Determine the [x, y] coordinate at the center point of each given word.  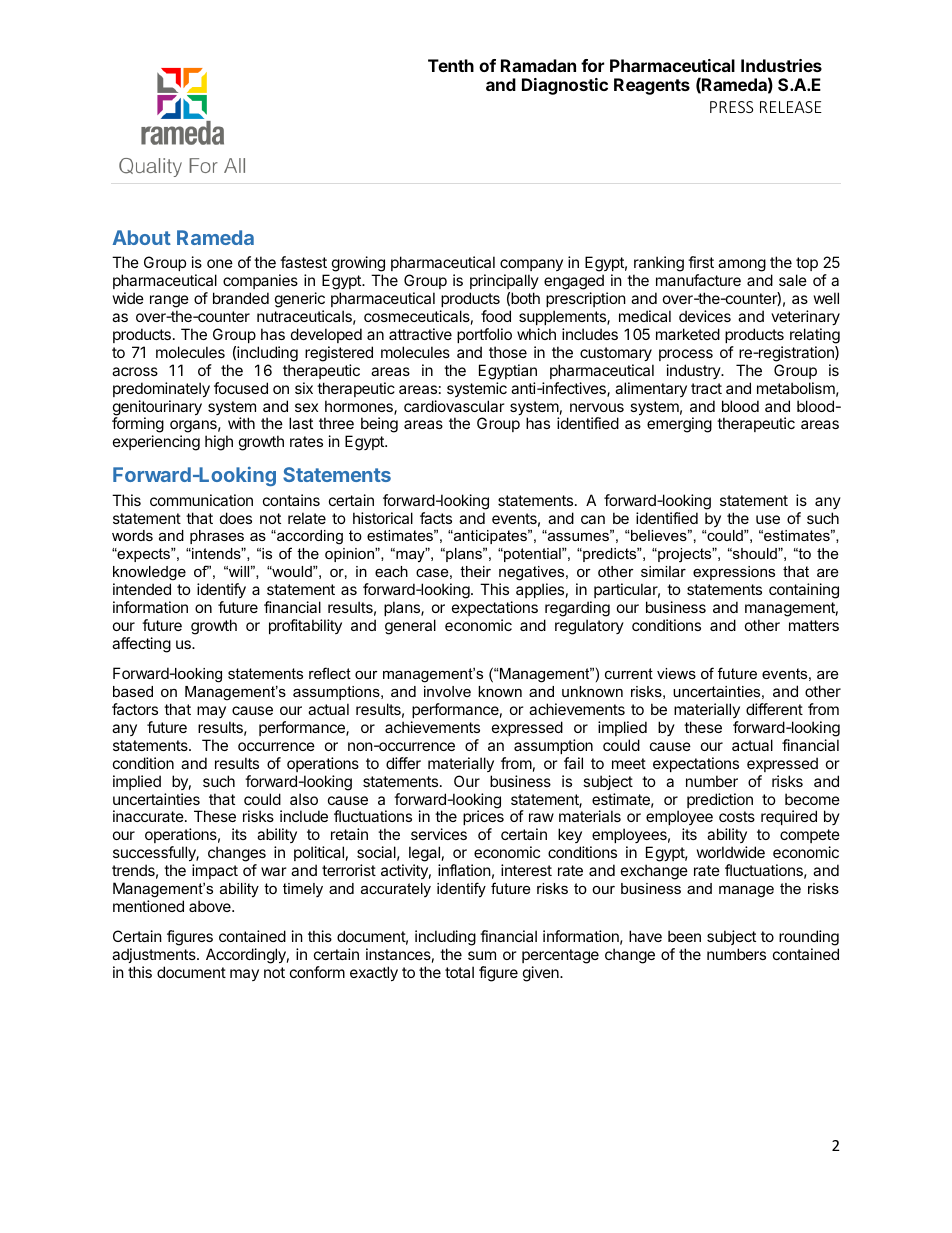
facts [436, 518]
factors [135, 709]
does [236, 518]
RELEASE [791, 107]
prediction [720, 800]
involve [447, 691]
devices [705, 316]
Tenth [451, 65]
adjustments [155, 955]
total [459, 972]
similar [663, 571]
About [141, 237]
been [684, 936]
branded [241, 298]
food [496, 316]
